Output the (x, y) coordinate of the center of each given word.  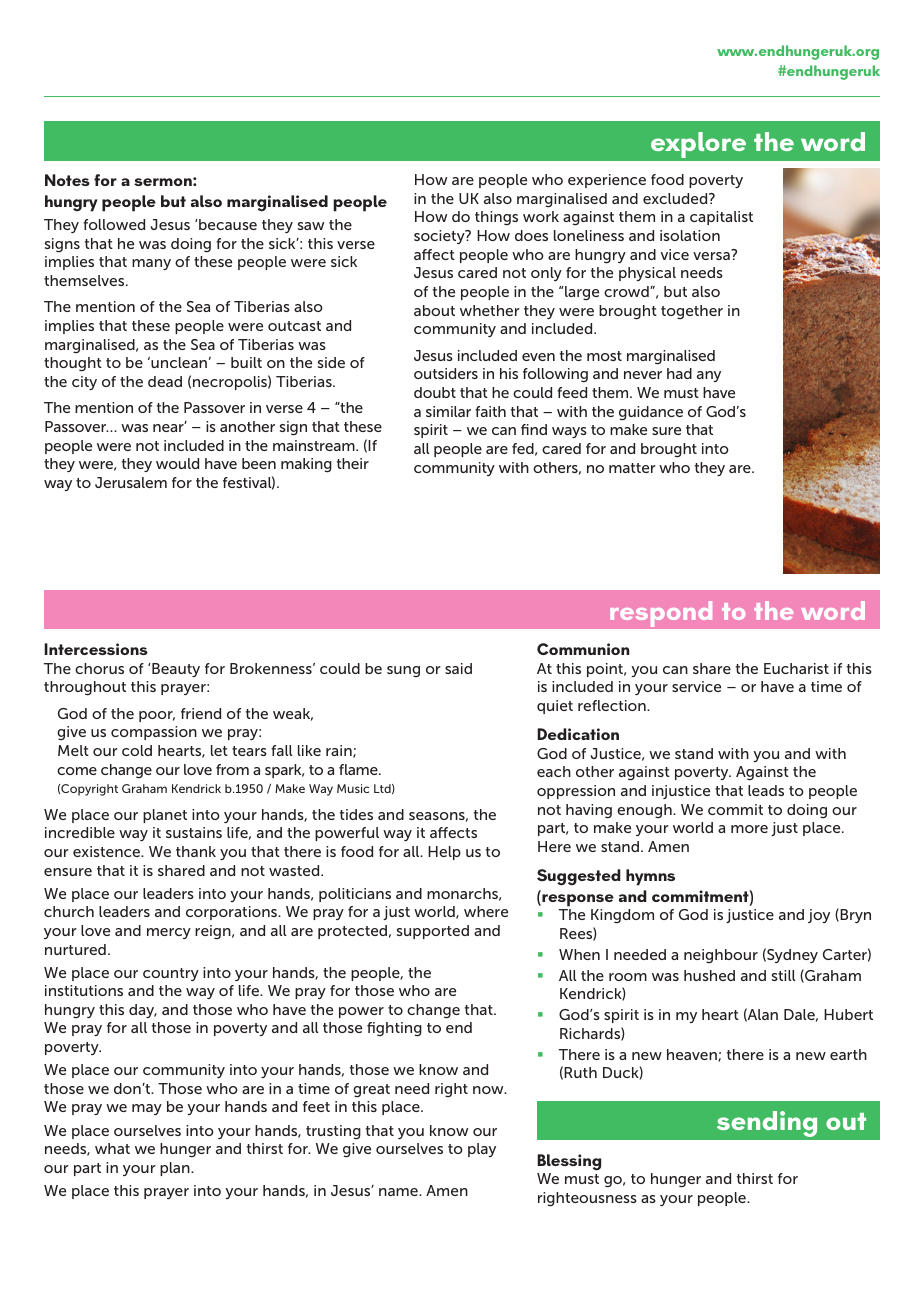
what (112, 1148)
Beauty (175, 670)
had (679, 373)
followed (114, 224)
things (496, 218)
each (554, 771)
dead (165, 381)
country (171, 974)
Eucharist (796, 668)
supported (433, 932)
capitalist (721, 218)
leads (766, 790)
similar (448, 411)
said (458, 668)
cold (137, 750)
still (783, 975)
